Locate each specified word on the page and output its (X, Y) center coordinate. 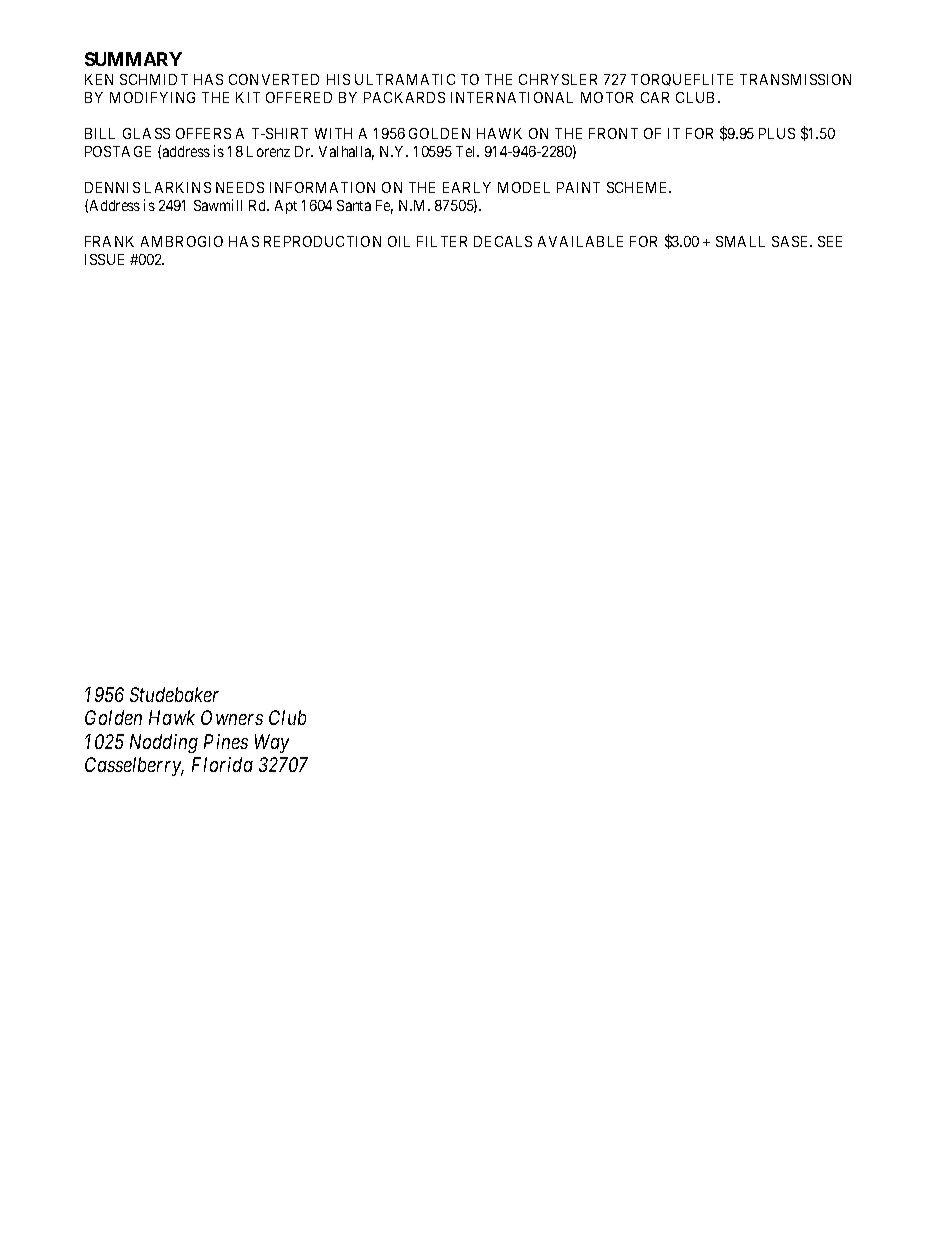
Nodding (164, 743)
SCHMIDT (154, 79)
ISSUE (104, 259)
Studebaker (174, 694)
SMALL (740, 241)
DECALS (503, 241)
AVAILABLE (580, 241)
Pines (226, 741)
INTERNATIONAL (512, 97)
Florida (222, 764)
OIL (399, 241)
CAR (655, 97)
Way (272, 743)
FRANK (109, 241)
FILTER (442, 241)
